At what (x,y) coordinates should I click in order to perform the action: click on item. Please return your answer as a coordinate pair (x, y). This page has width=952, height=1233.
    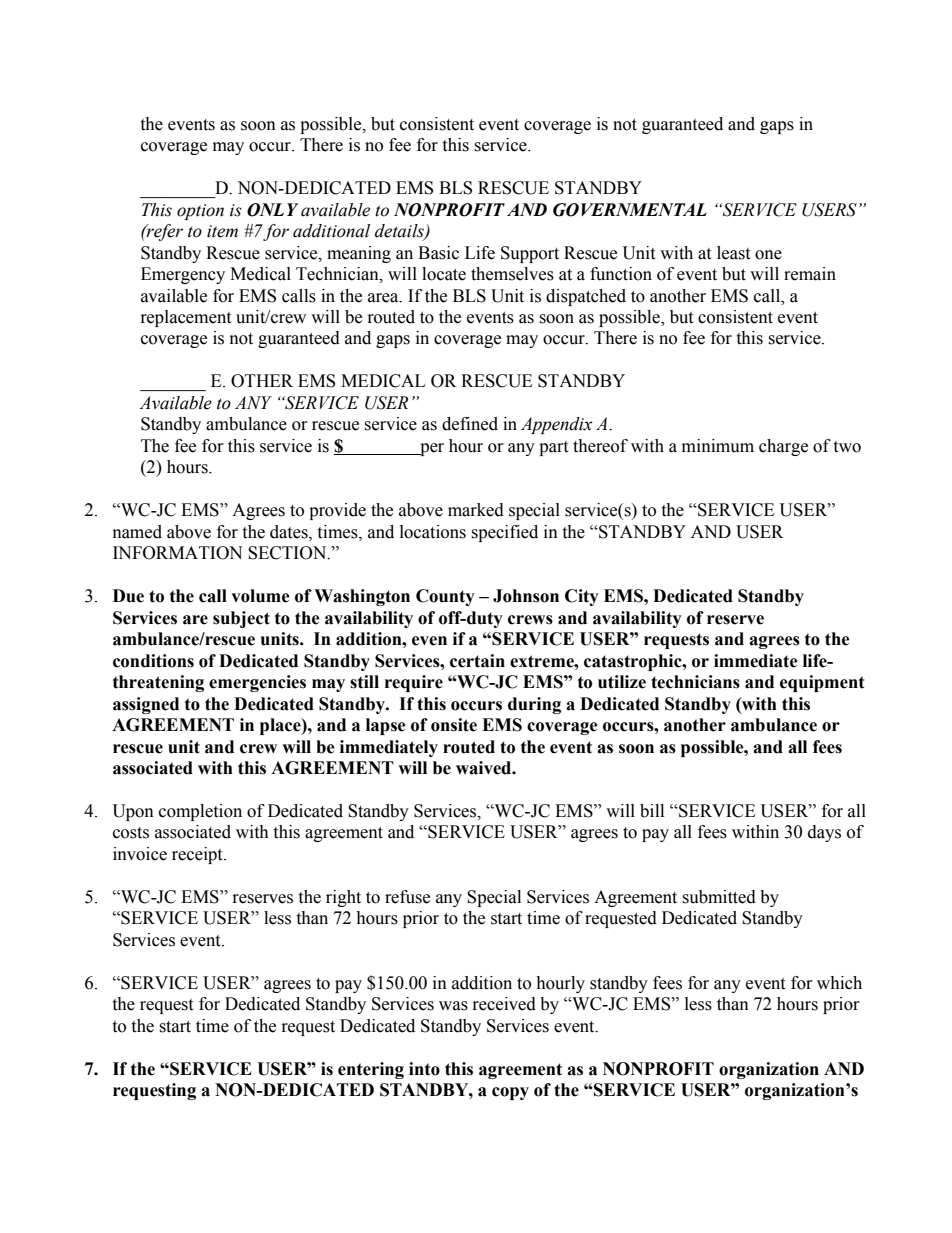
    Looking at the image, I should click on (222, 231).
